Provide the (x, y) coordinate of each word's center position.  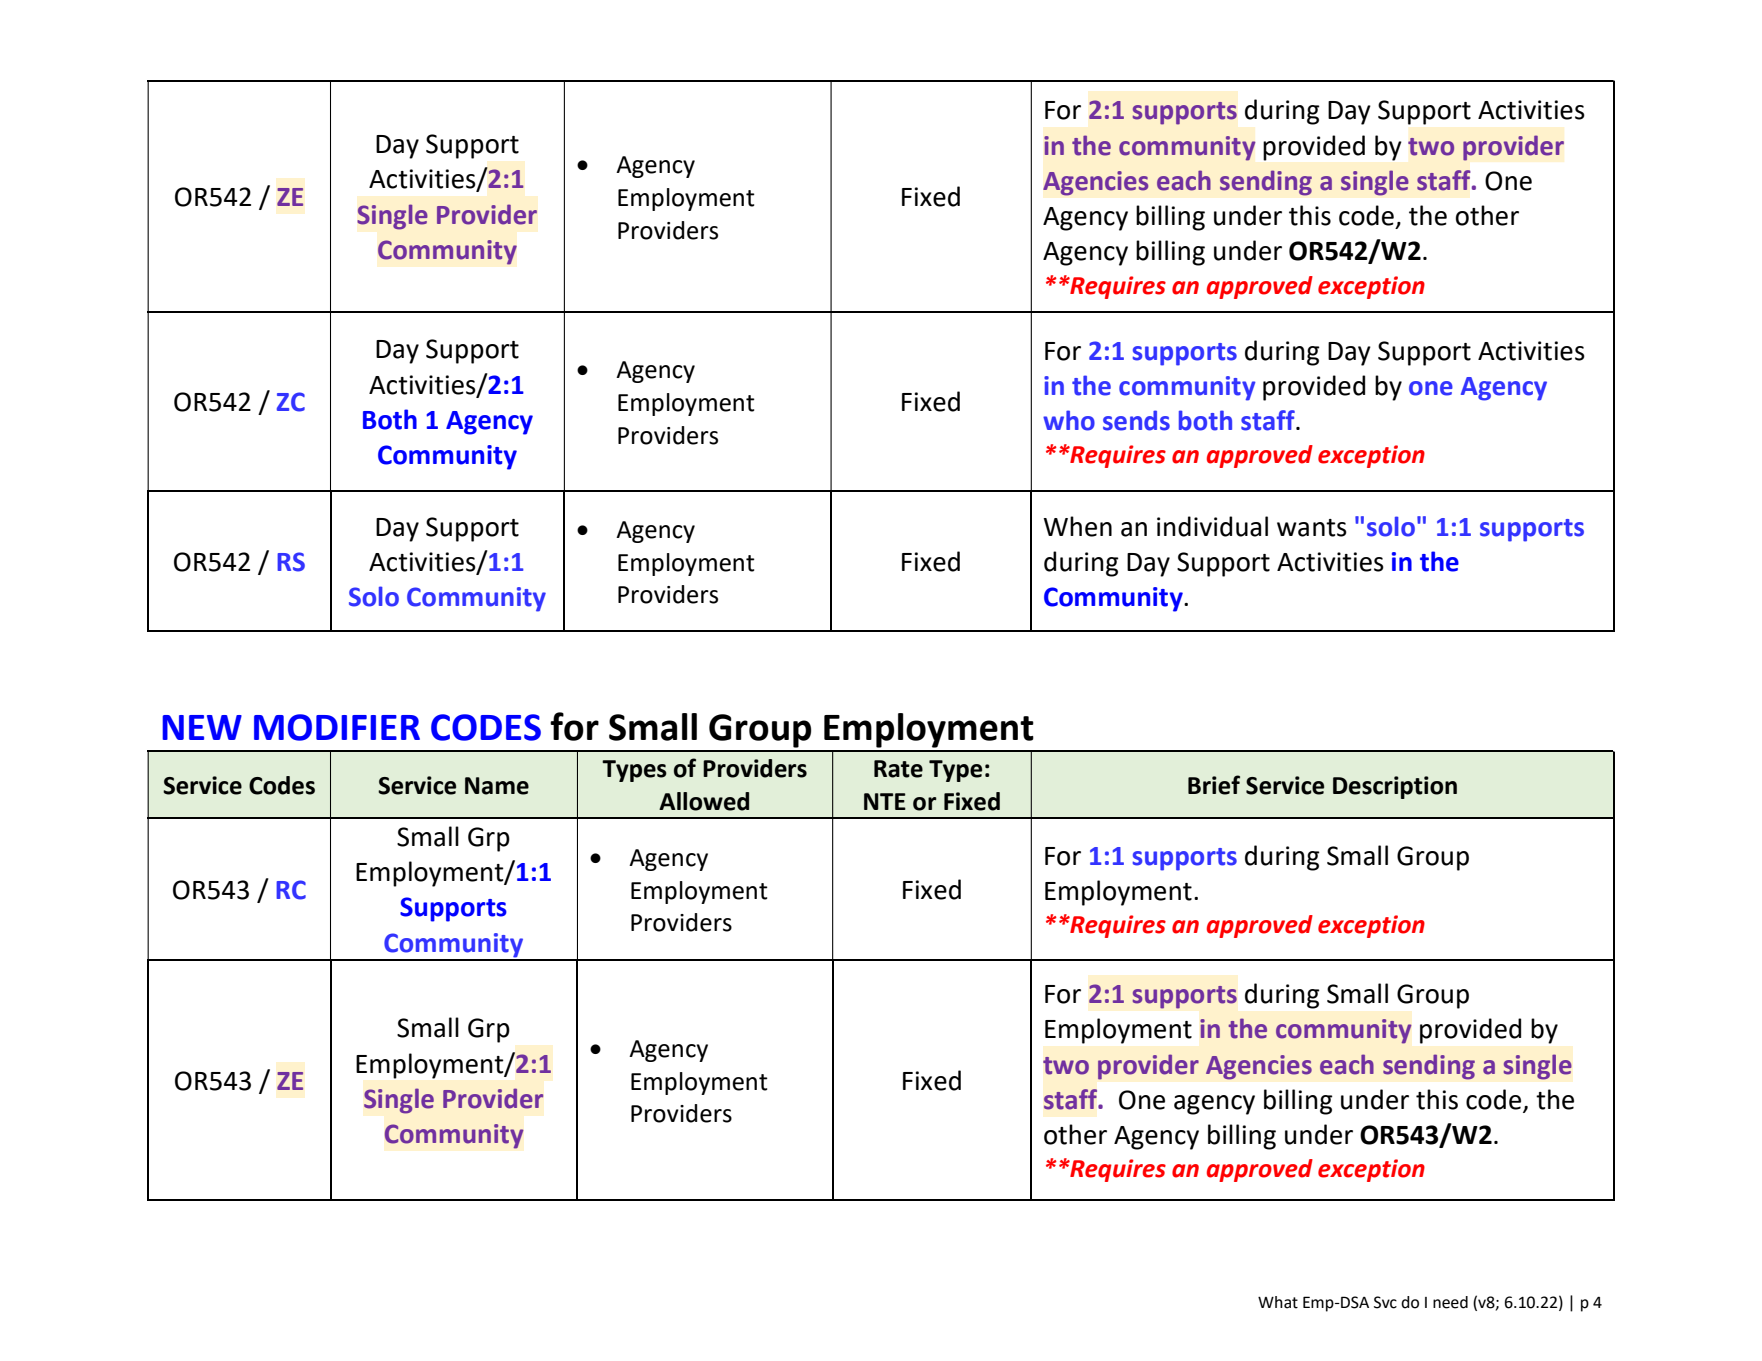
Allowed (704, 801)
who (1069, 420)
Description (1395, 787)
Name (497, 786)
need (1450, 1302)
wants (1312, 528)
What (1278, 1302)
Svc (1385, 1302)
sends (1136, 420)
